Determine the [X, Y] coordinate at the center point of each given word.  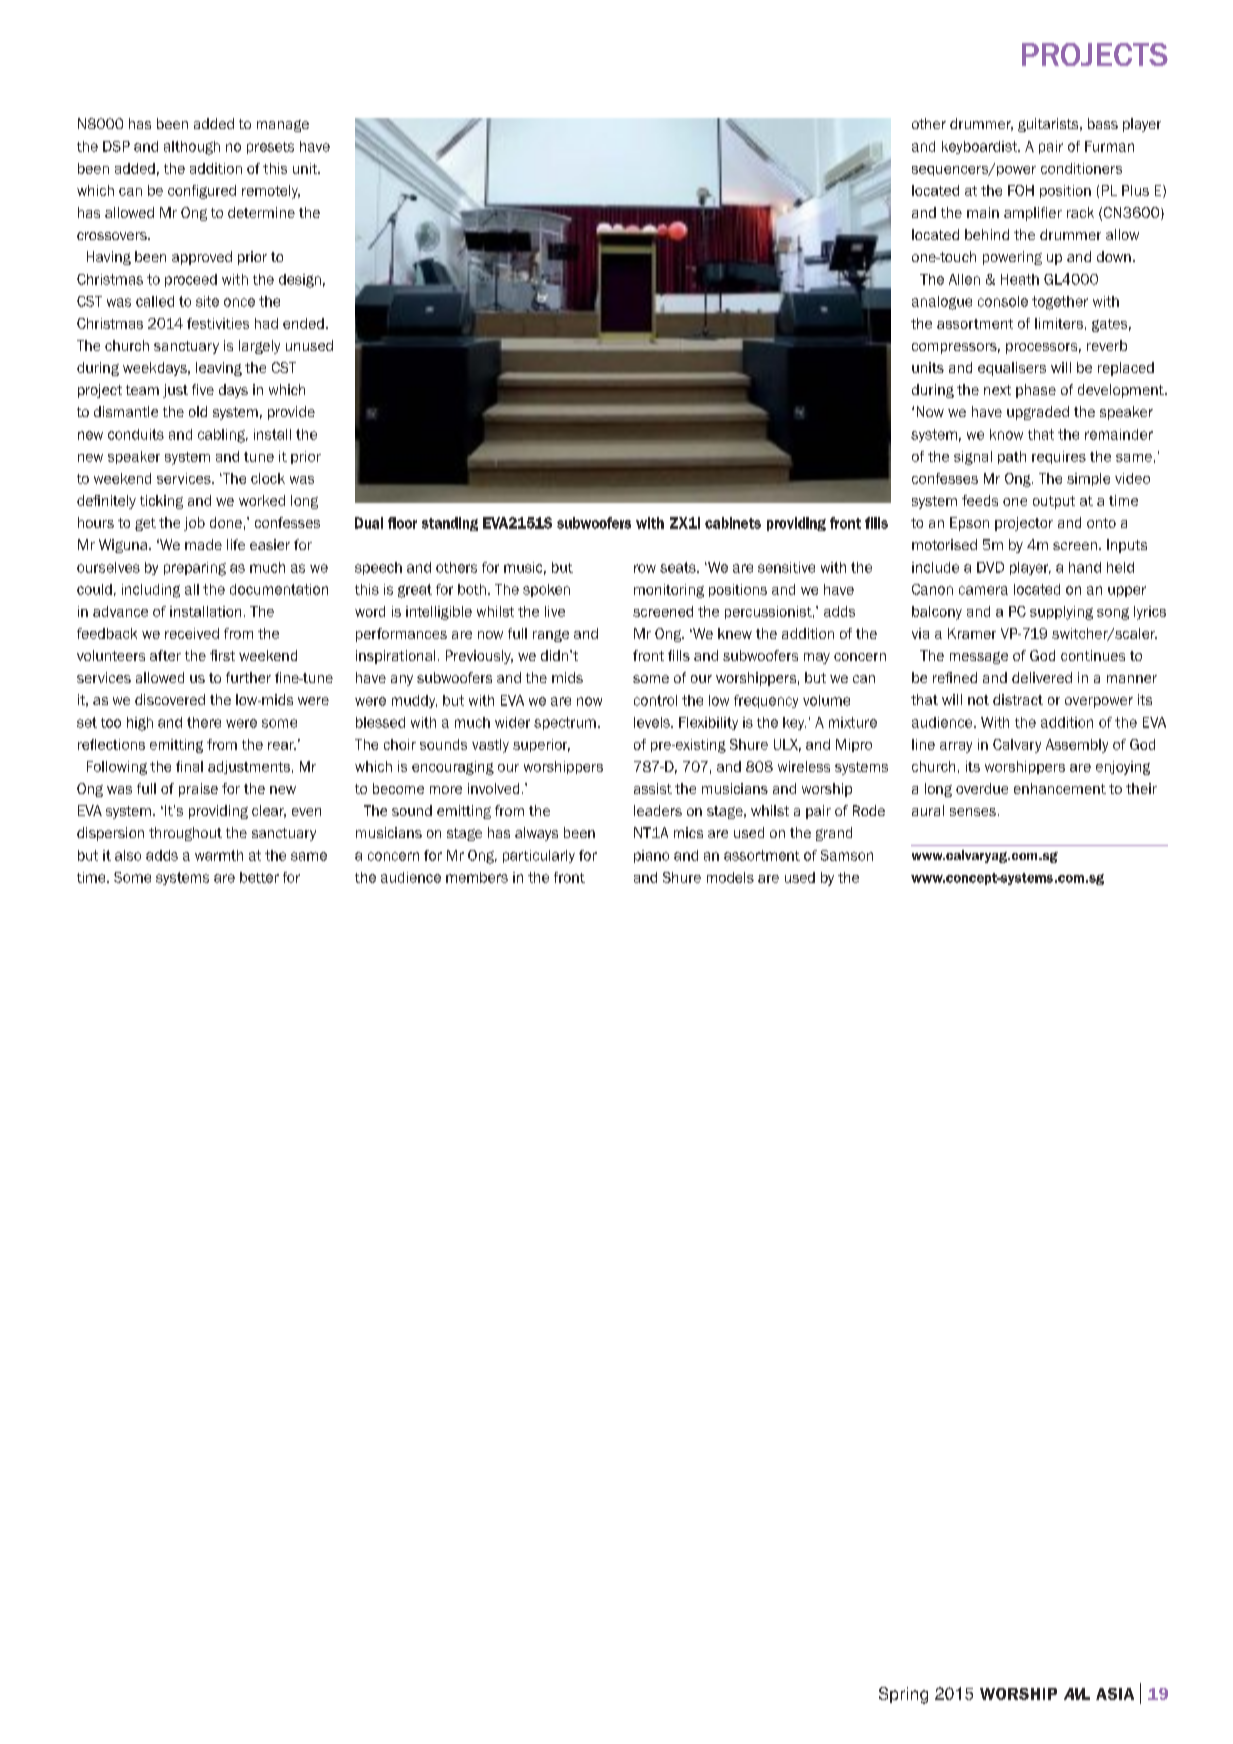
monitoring [669, 591]
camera [983, 590]
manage [283, 126]
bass [1103, 123]
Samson [847, 855]
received [192, 633]
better [259, 877]
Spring [903, 1695]
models [730, 877]
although [192, 148]
